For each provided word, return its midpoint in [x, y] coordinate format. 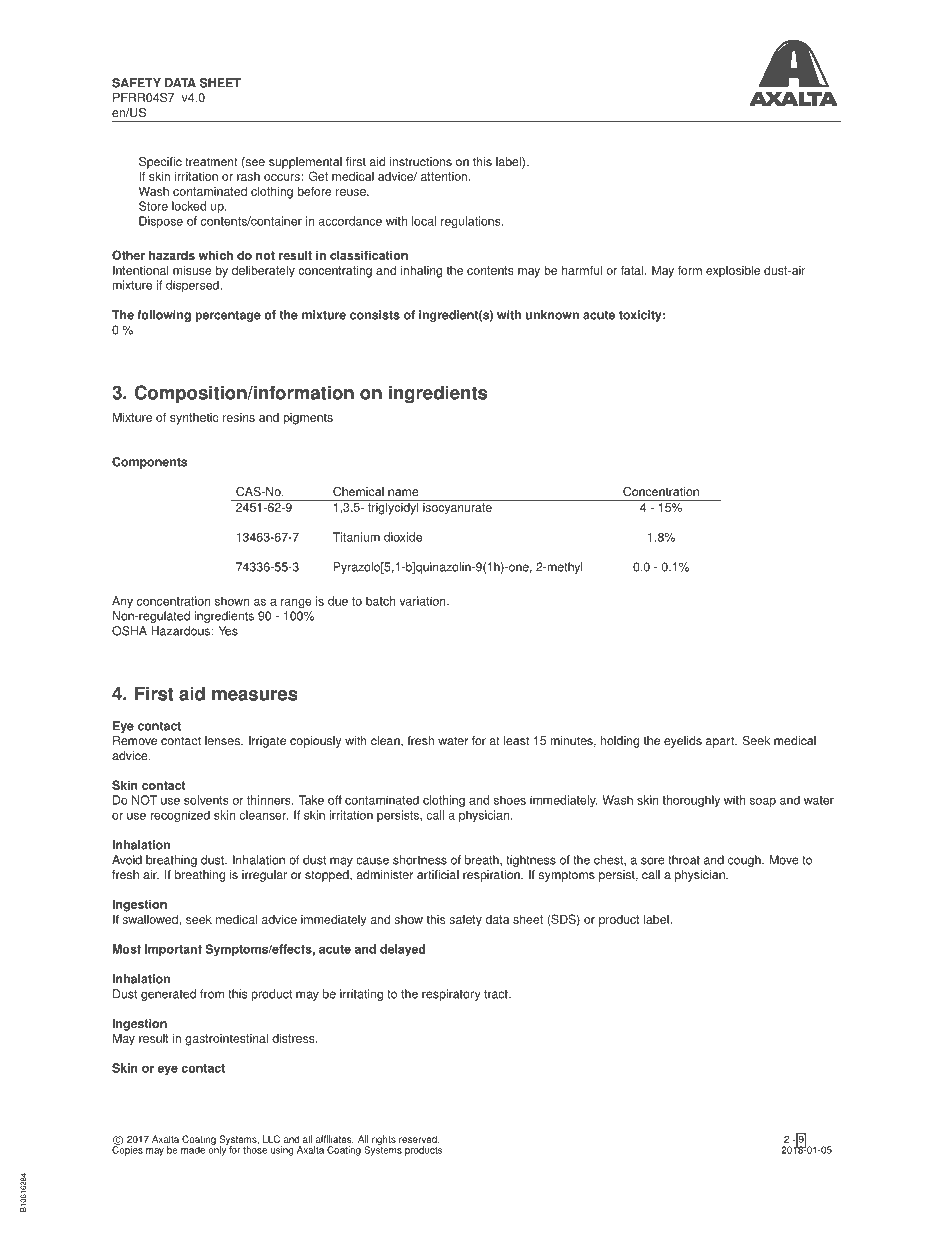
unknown [552, 315]
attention [445, 176]
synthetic [194, 419]
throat [684, 860]
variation [423, 601]
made [193, 1150]
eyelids [683, 742]
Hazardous [181, 631]
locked [189, 206]
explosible [733, 271]
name [403, 493]
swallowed [150, 919]
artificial [438, 875]
